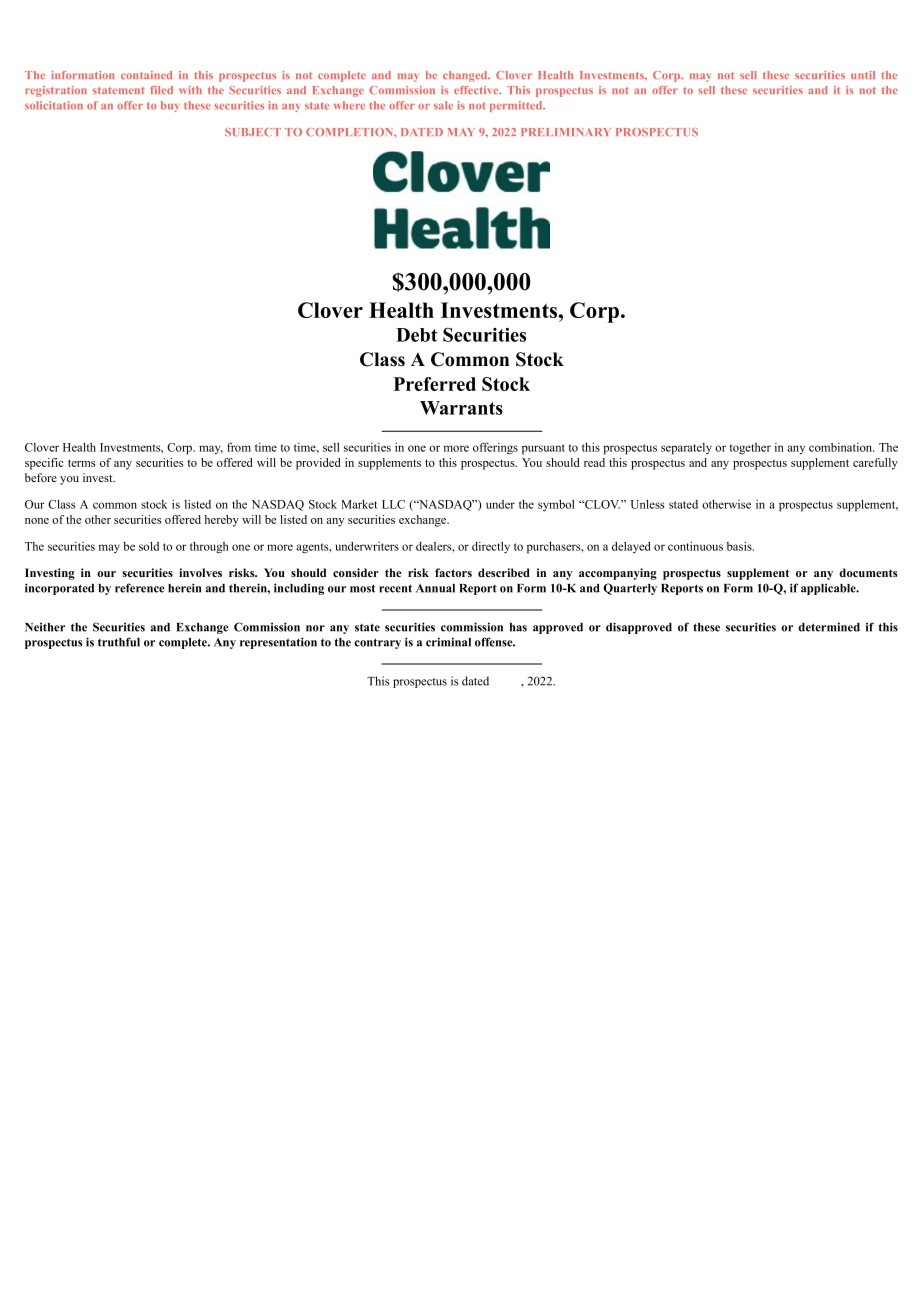  I want to click on filed, so click(161, 90).
